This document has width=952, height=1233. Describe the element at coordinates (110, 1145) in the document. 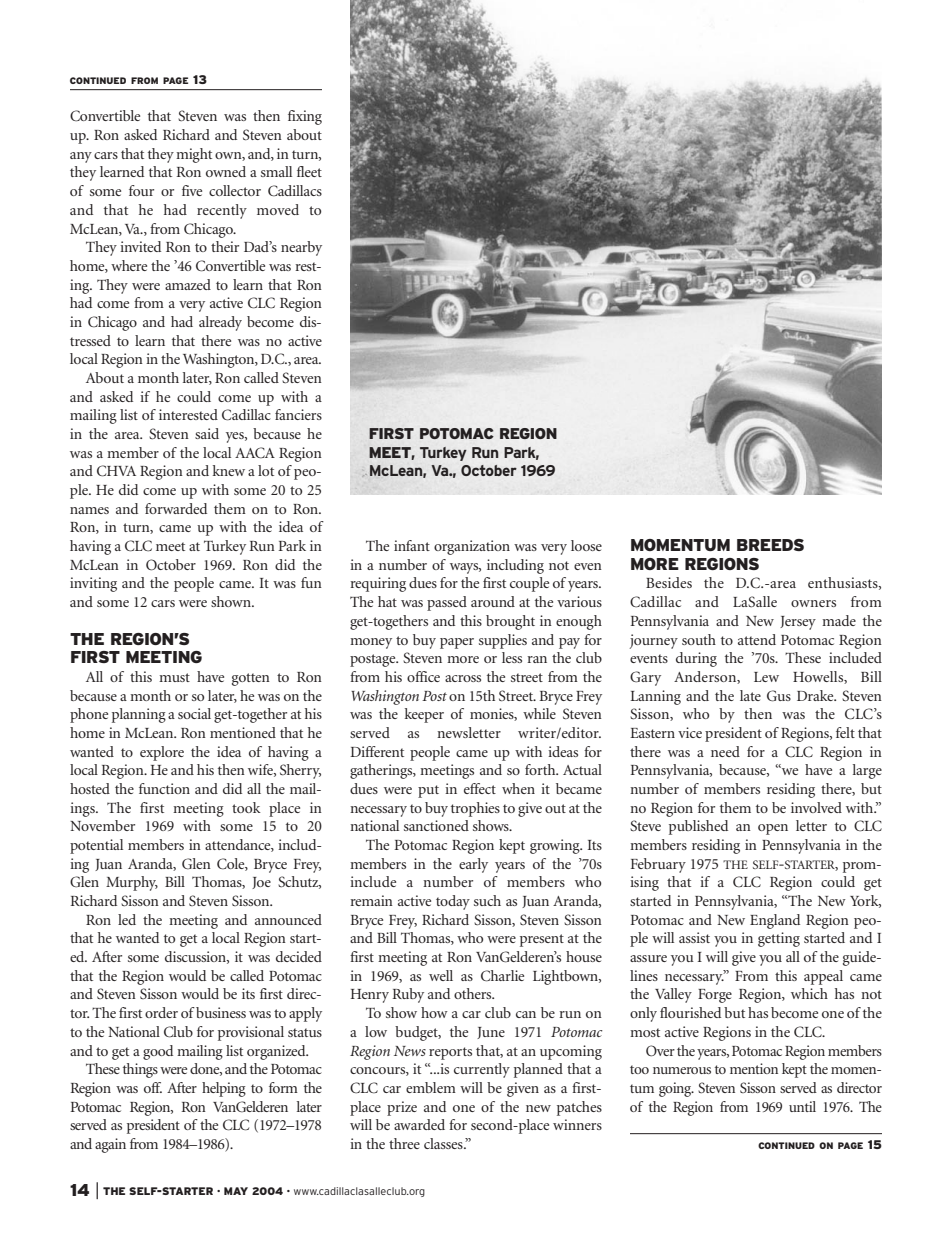

I see `again` at that location.
